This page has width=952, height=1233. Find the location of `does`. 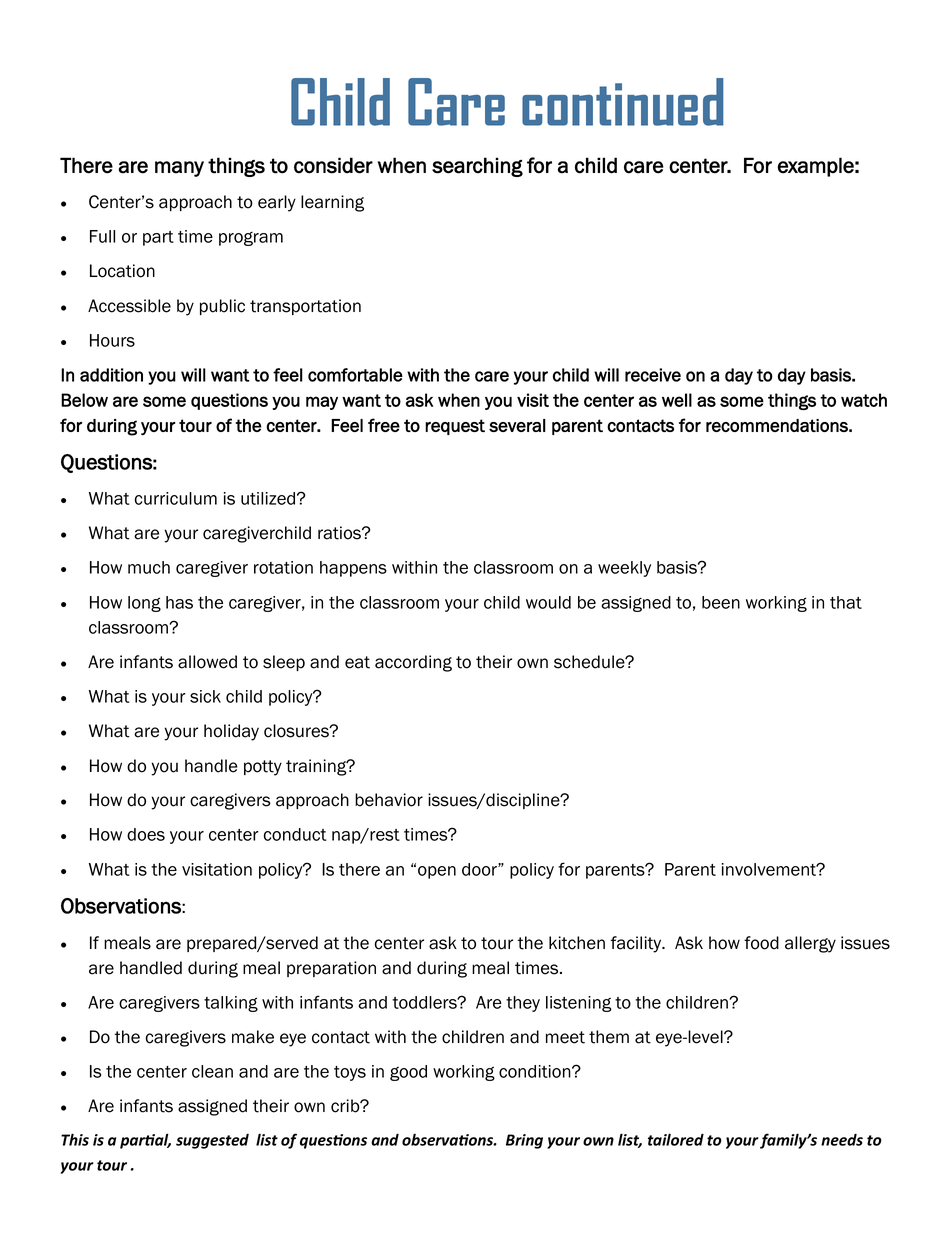

does is located at coordinates (146, 834).
